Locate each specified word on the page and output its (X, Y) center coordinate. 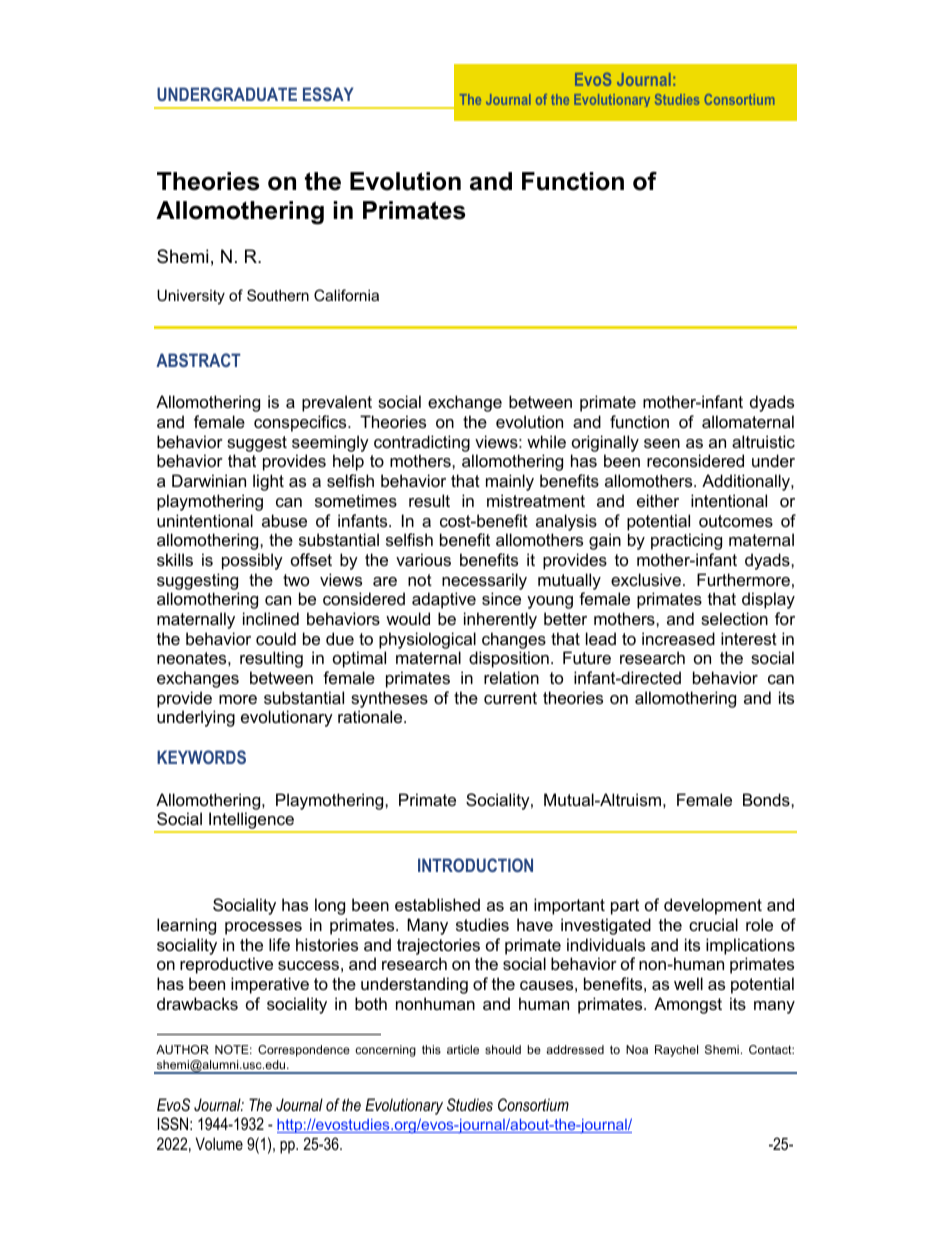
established (437, 904)
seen (662, 443)
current (510, 698)
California (346, 295)
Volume (219, 1143)
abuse (284, 520)
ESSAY (328, 94)
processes (263, 928)
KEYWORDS (201, 757)
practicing (686, 541)
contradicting (422, 443)
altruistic (763, 441)
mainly (510, 482)
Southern (278, 295)
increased (678, 638)
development (713, 906)
